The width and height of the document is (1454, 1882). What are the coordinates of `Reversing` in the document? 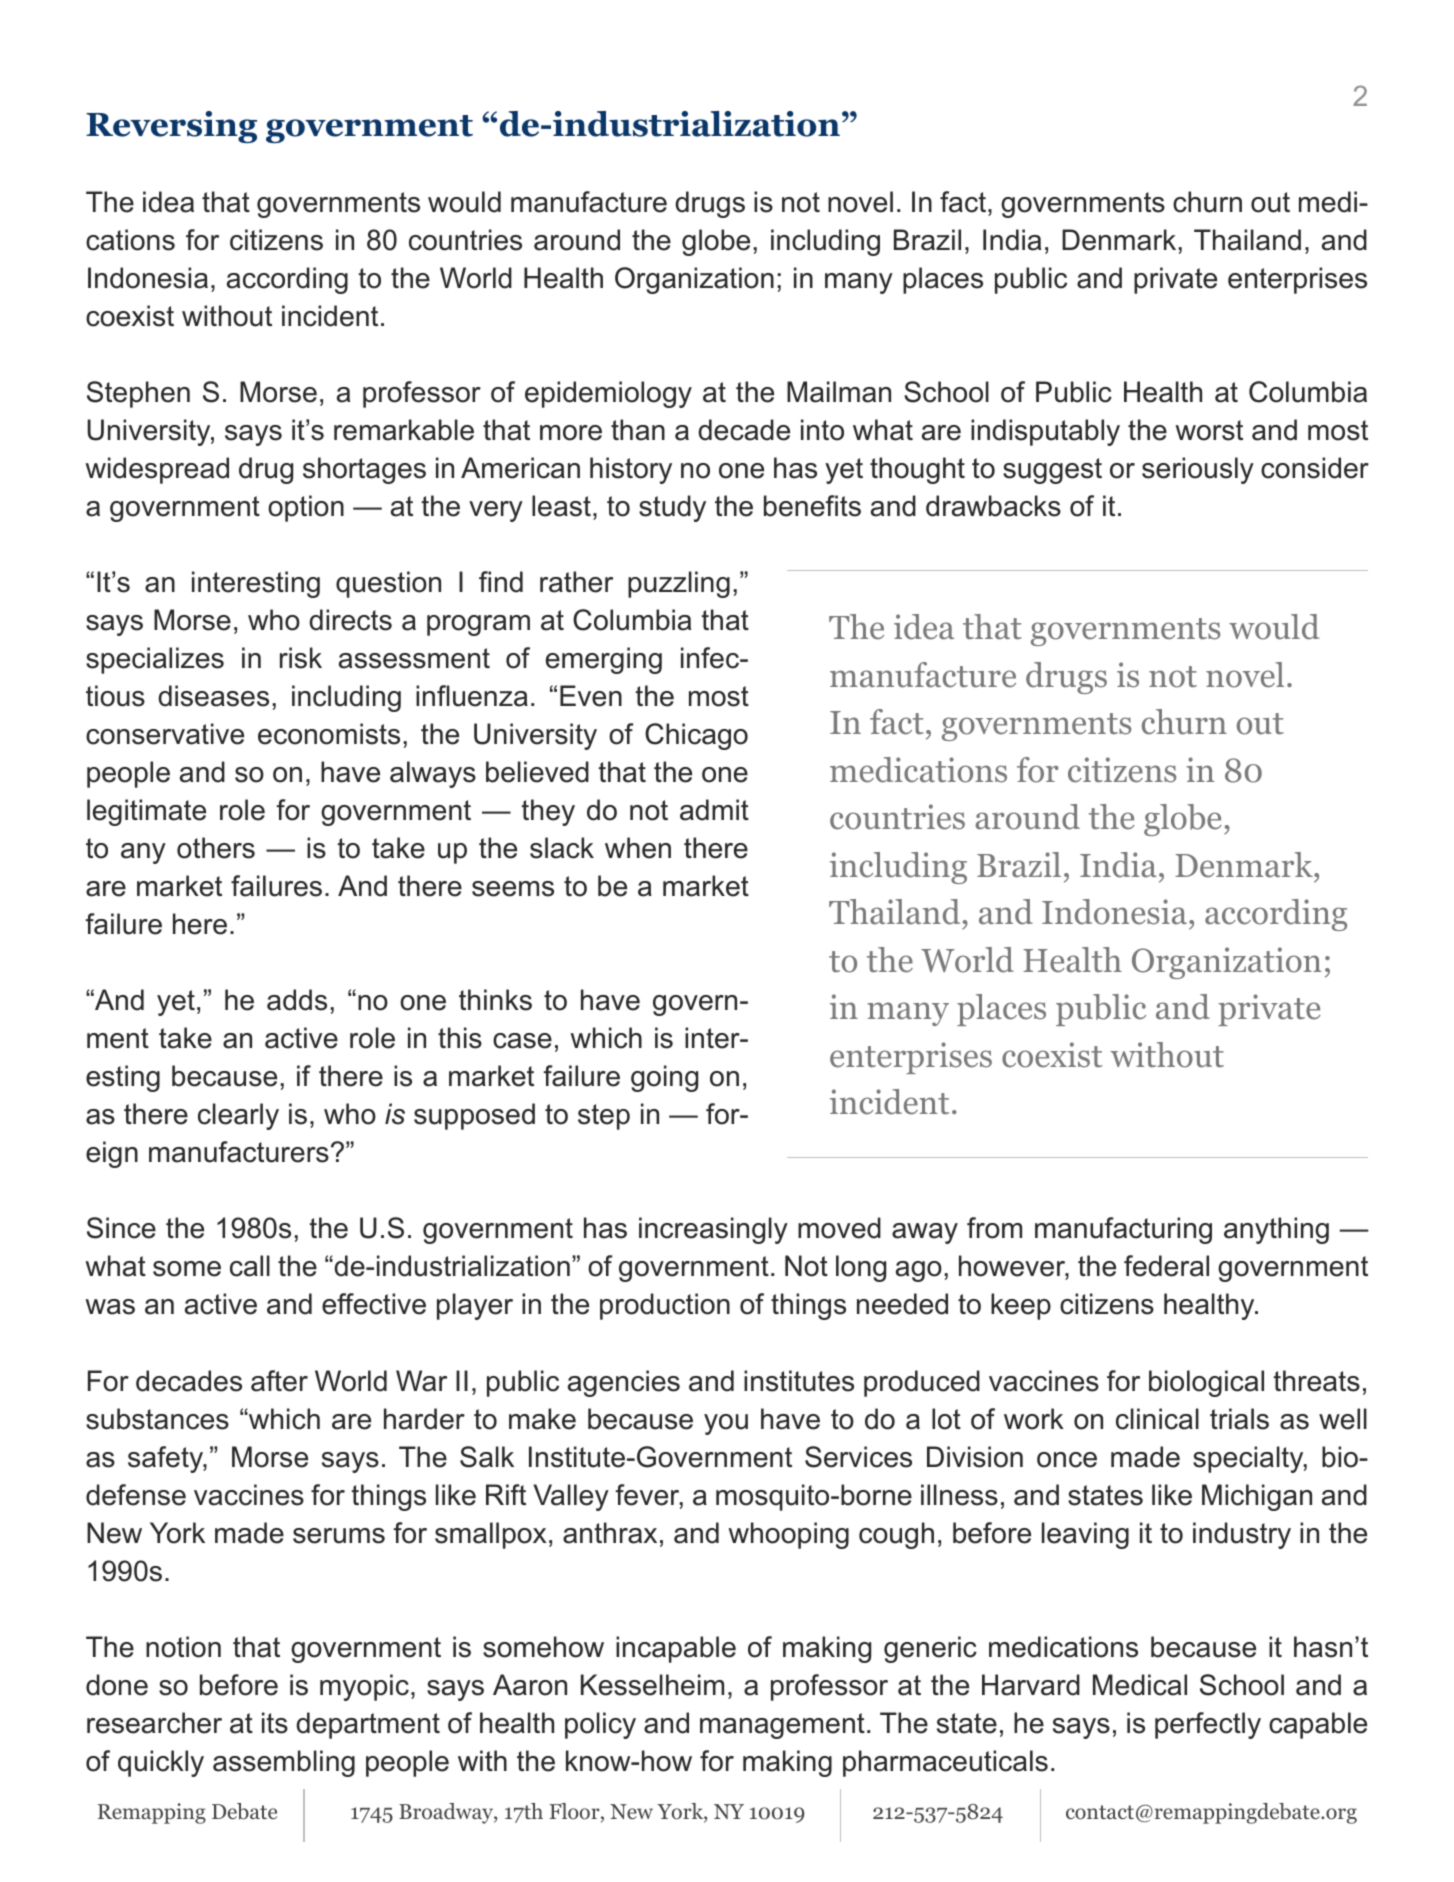 It's located at (171, 127).
